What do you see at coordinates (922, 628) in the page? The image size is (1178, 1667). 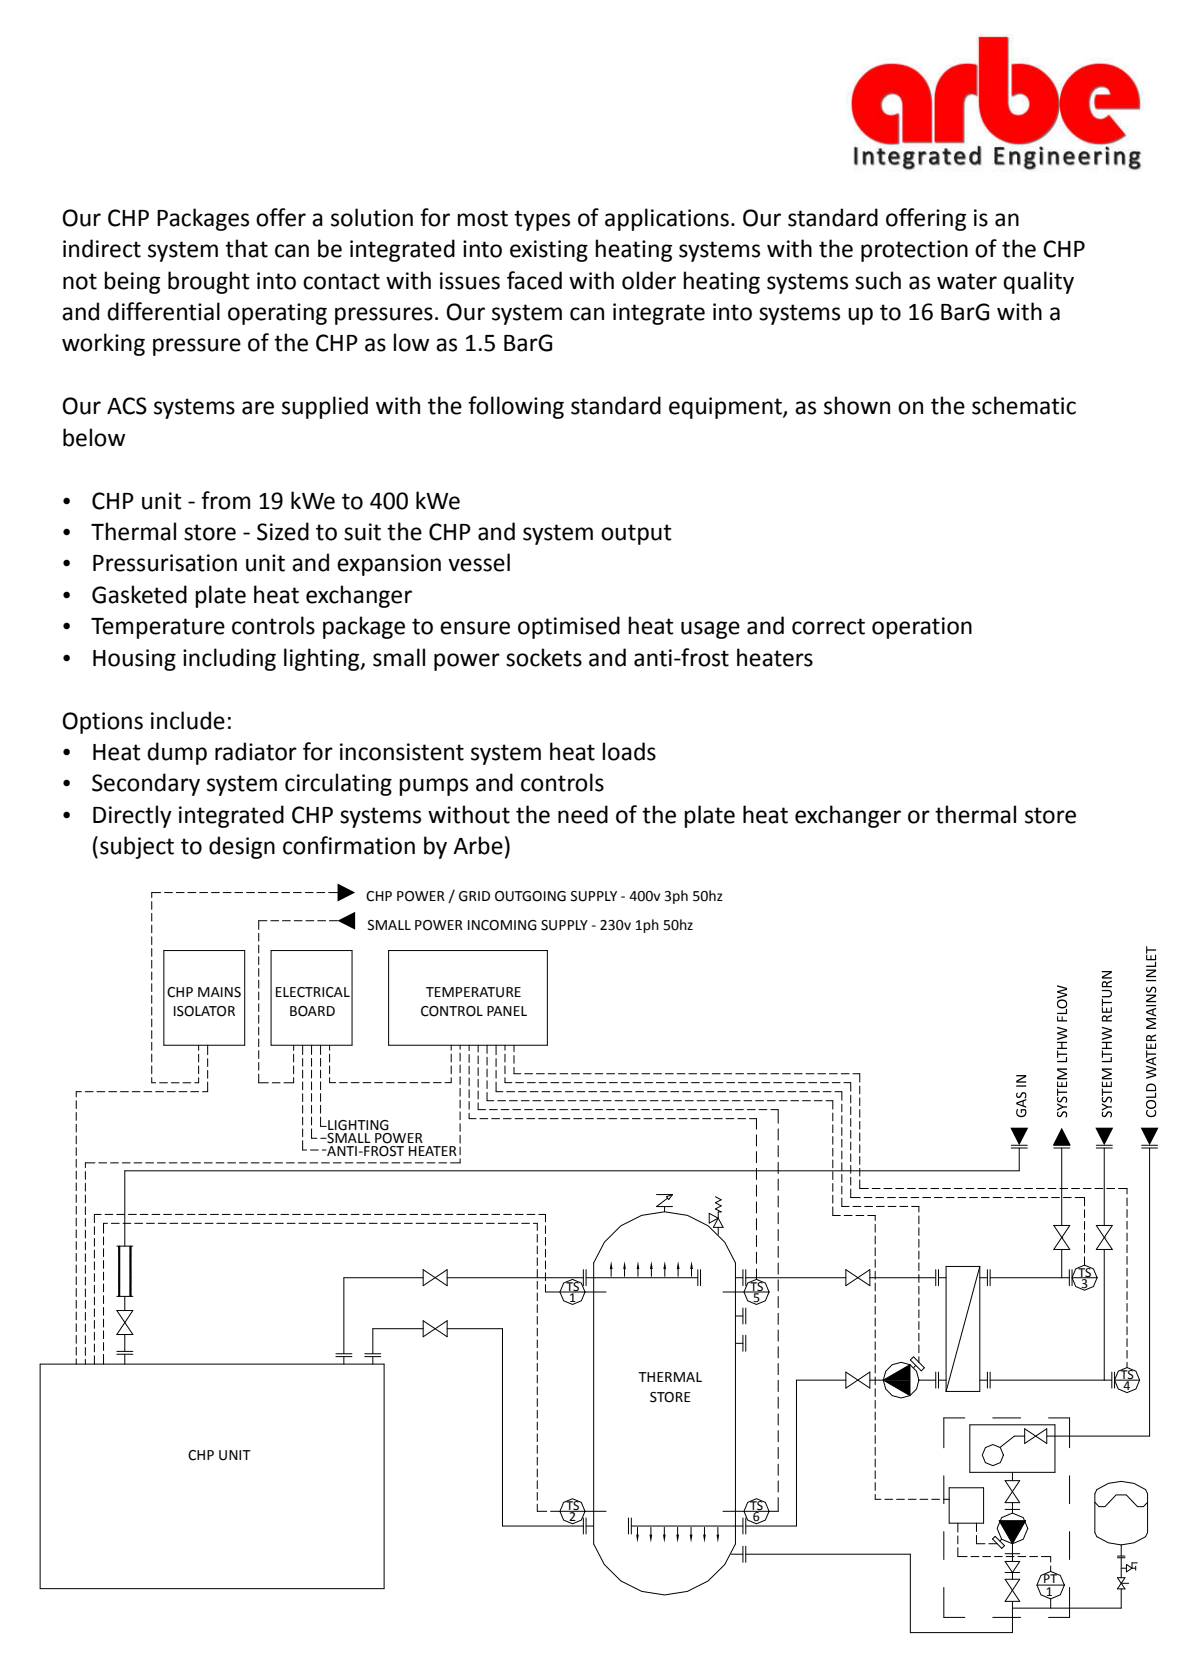 I see `operation` at bounding box center [922, 628].
